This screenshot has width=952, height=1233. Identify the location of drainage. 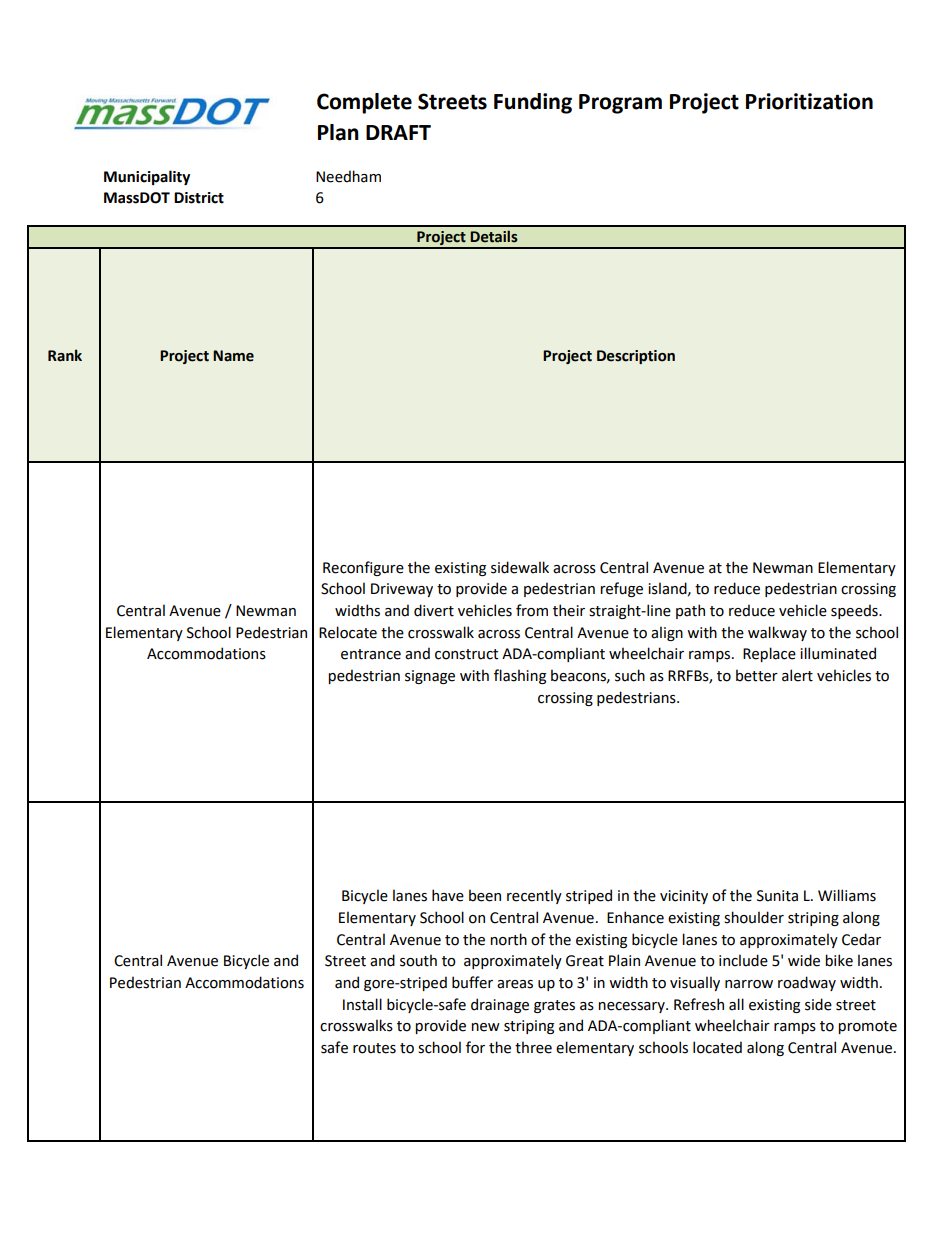
(500, 1005).
